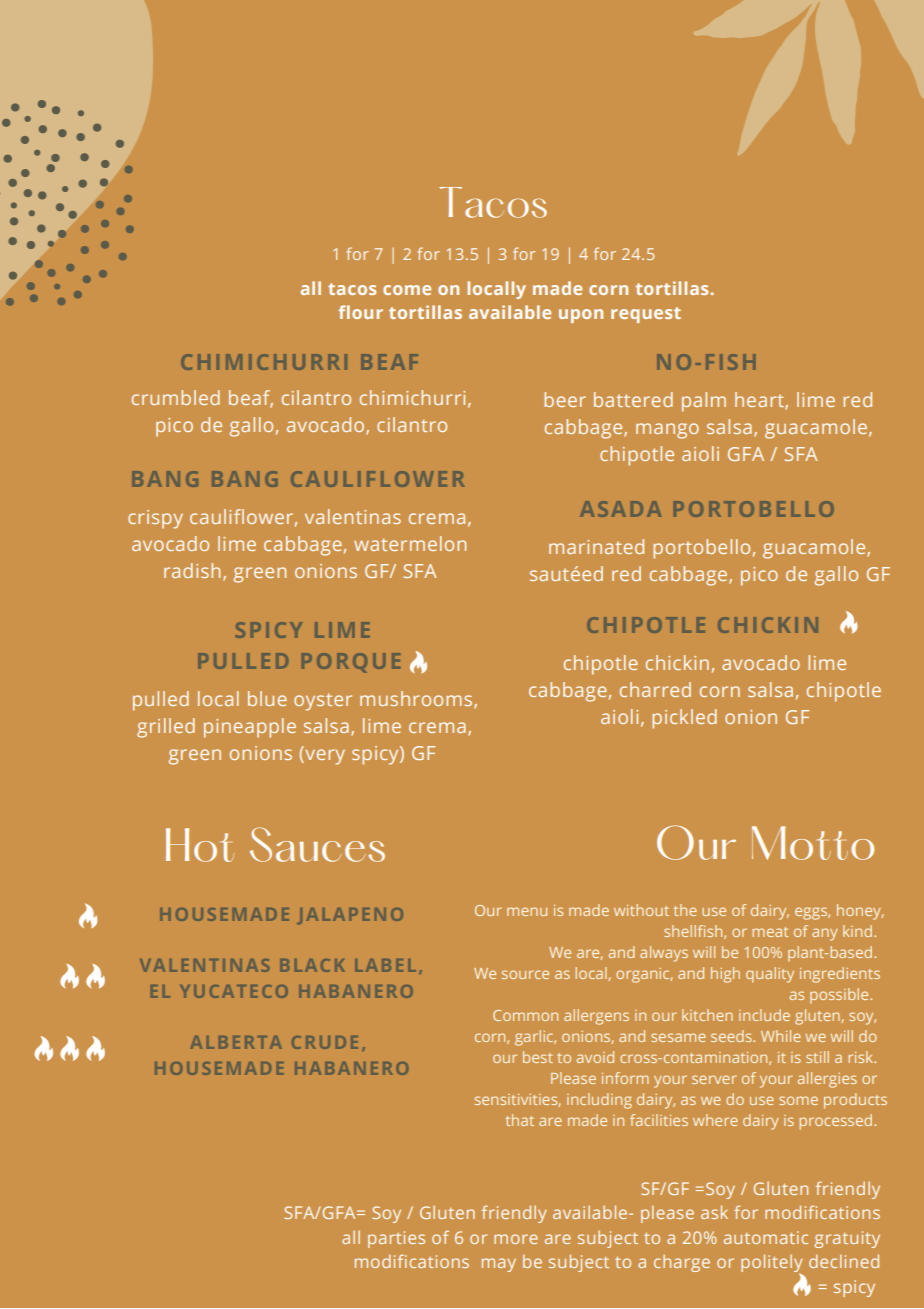  Describe the element at coordinates (813, 843) in the image. I see `Motto` at that location.
